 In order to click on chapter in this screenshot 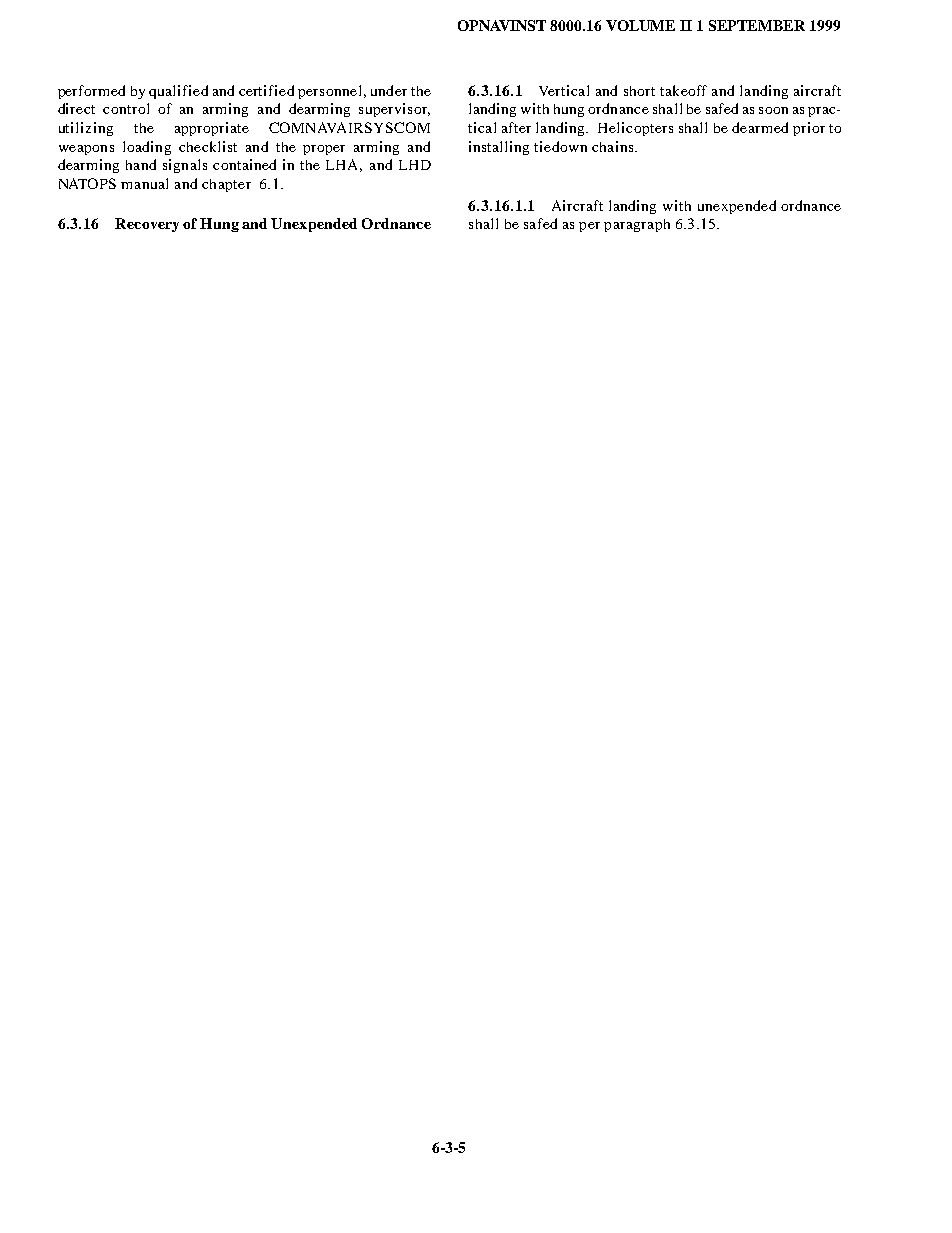, I will do `click(226, 185)`.
